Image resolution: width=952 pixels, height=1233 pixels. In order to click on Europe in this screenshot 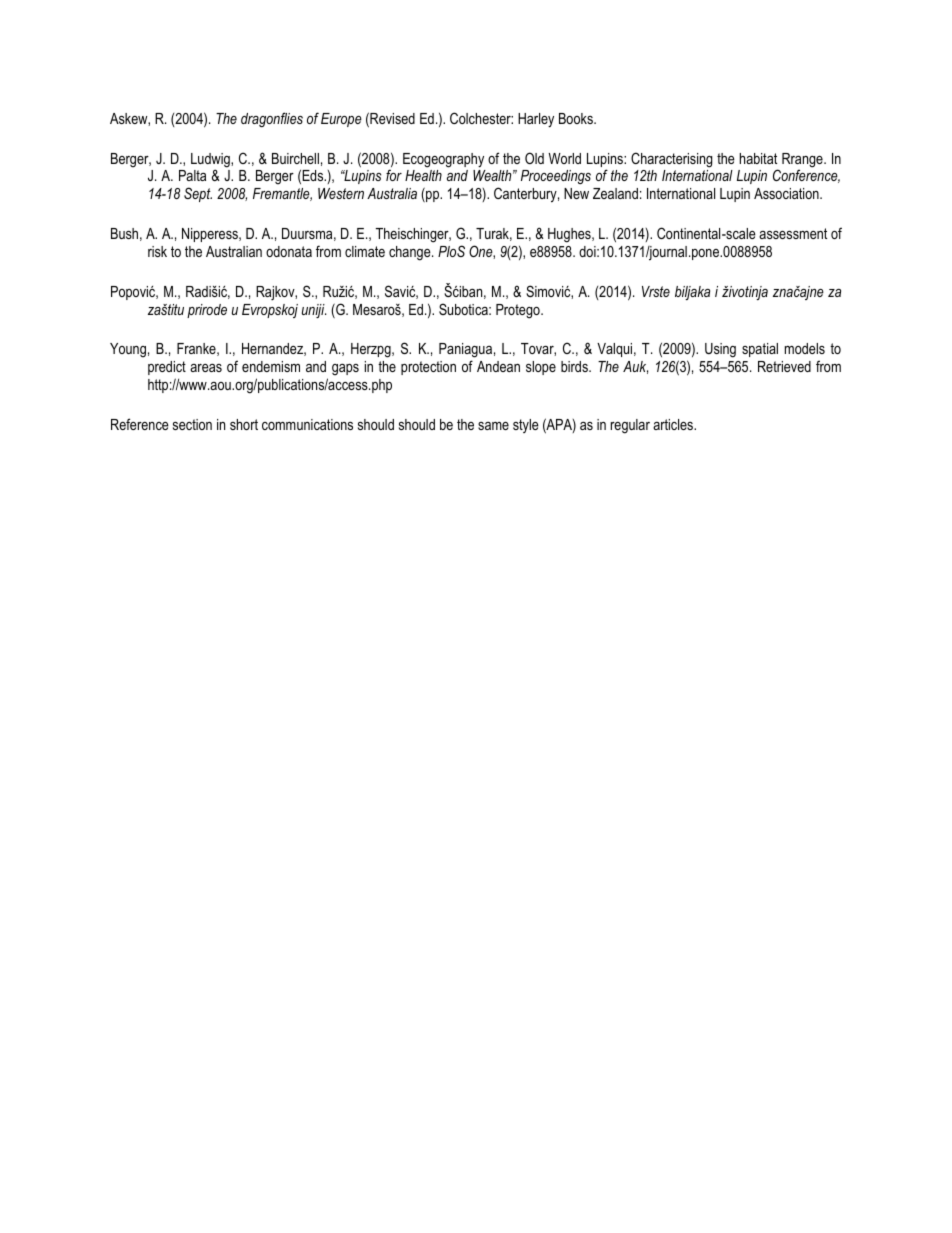, I will do `click(341, 120)`.
